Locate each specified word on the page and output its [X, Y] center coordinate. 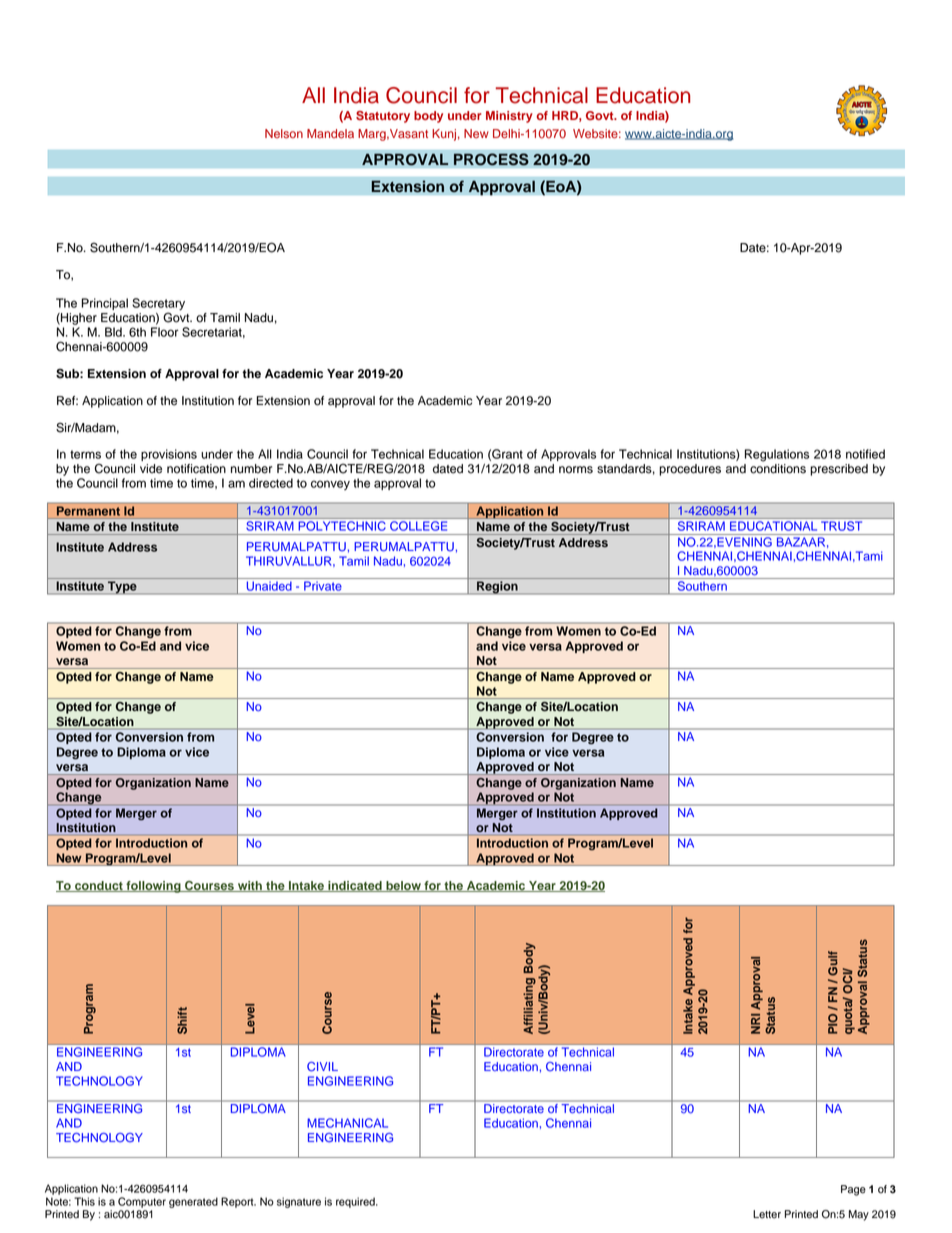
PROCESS [491, 159]
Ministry [509, 117]
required [356, 1202]
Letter [767, 1214]
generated [193, 1202]
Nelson [284, 134]
